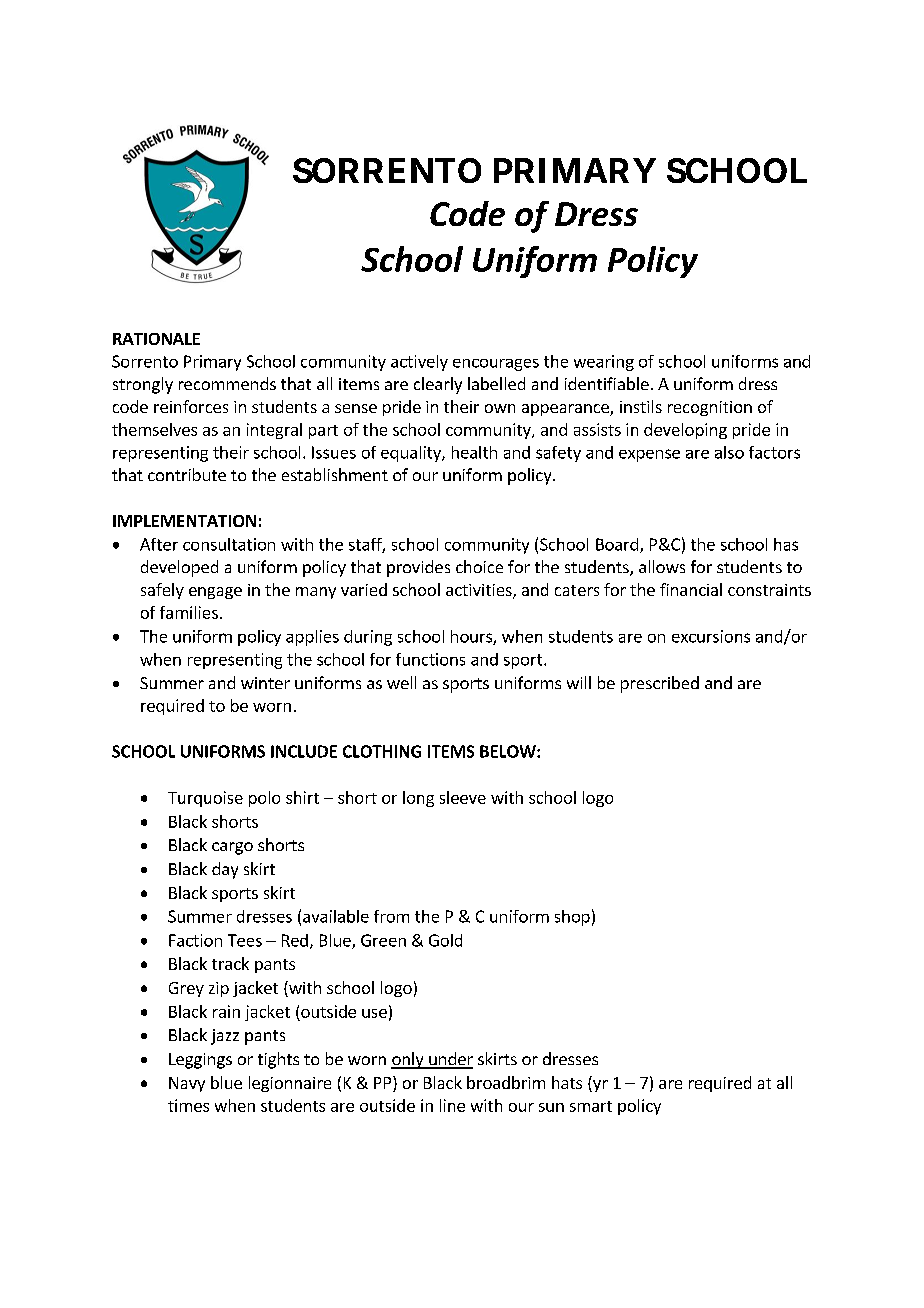  I want to click on Navy, so click(187, 1084).
